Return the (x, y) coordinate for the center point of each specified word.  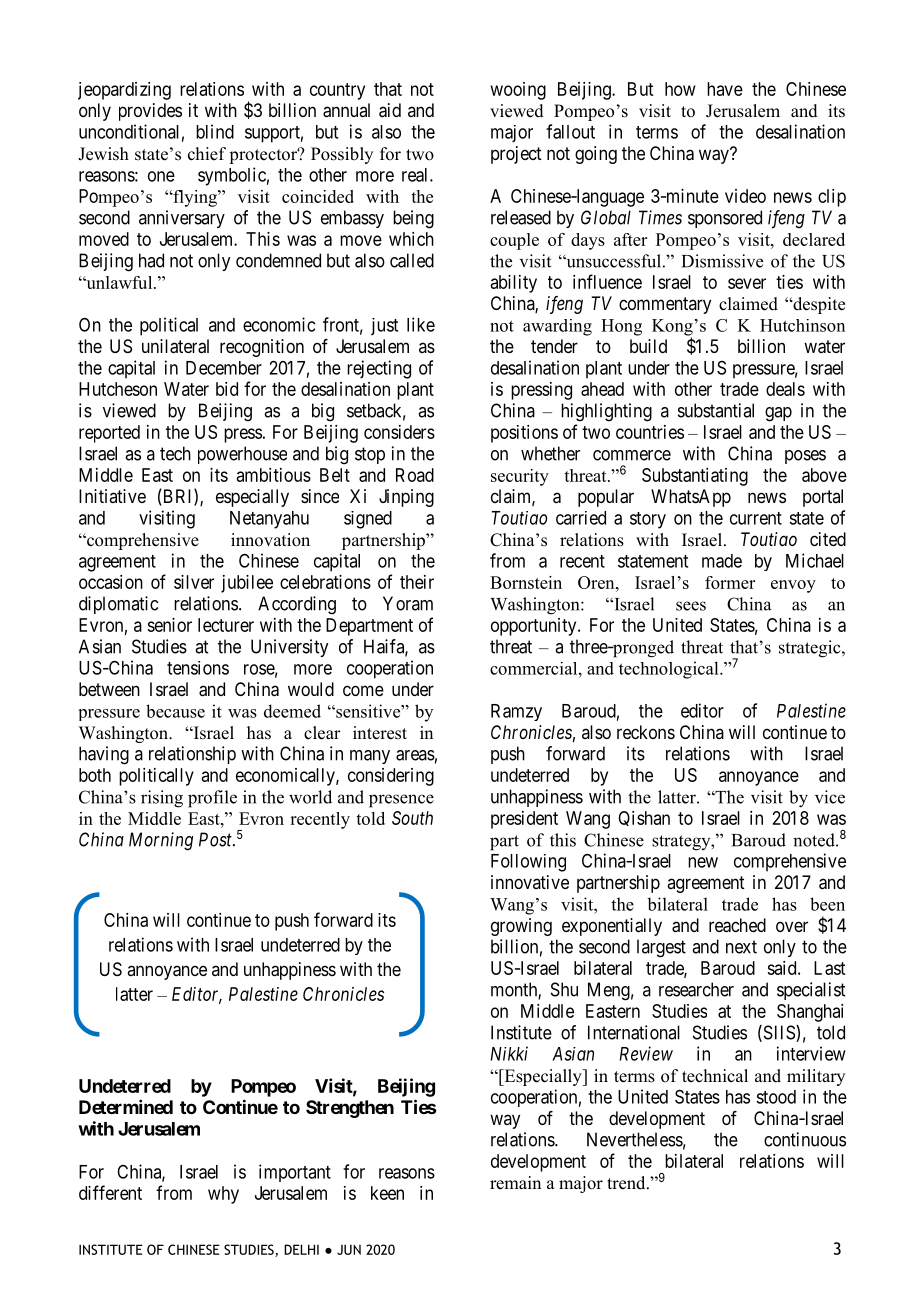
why (223, 1195)
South (412, 818)
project (516, 155)
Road (415, 475)
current (756, 518)
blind (215, 131)
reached (737, 925)
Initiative (112, 496)
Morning (161, 841)
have (725, 89)
